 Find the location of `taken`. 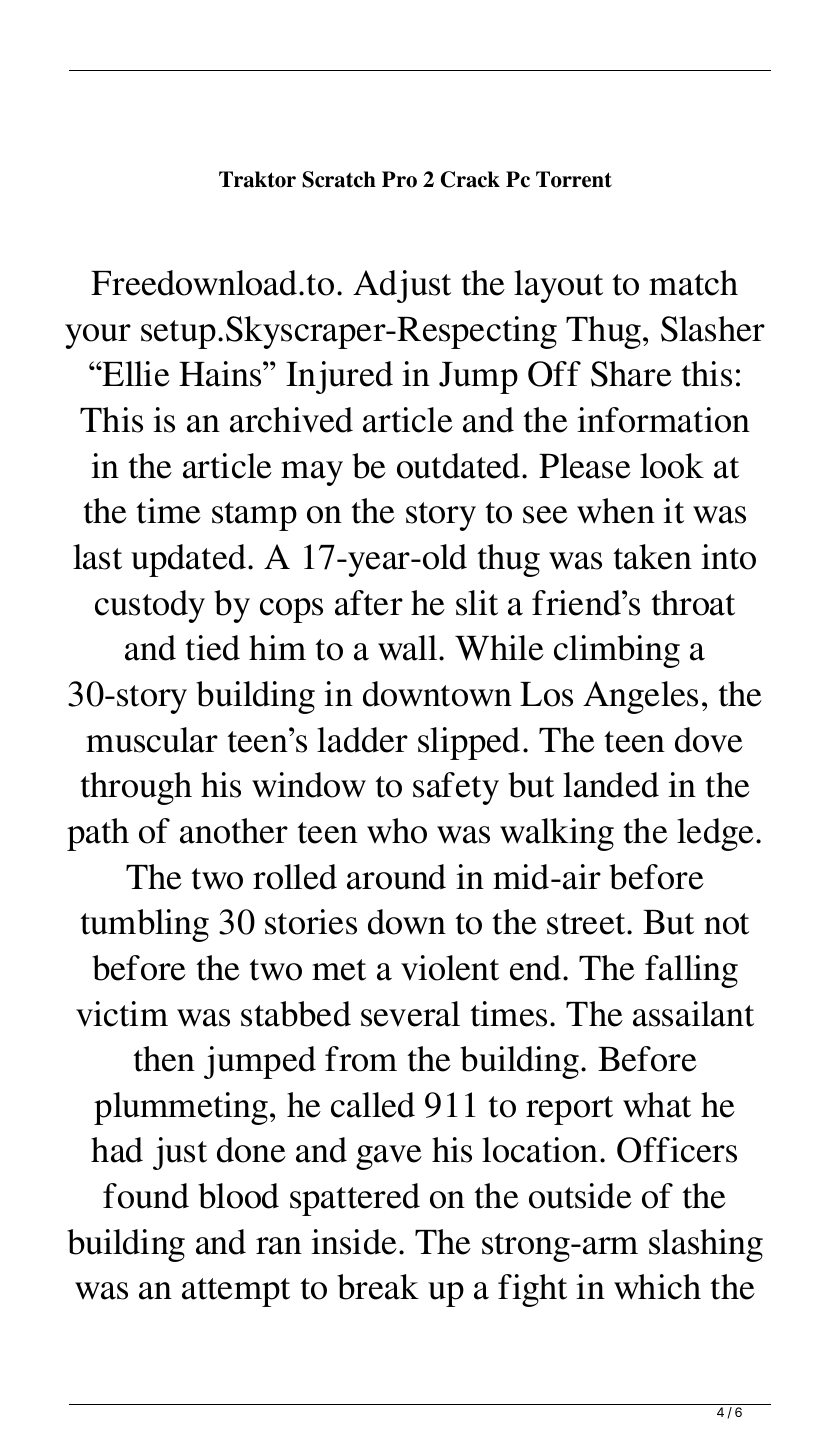

taken is located at coordinates (652, 557).
